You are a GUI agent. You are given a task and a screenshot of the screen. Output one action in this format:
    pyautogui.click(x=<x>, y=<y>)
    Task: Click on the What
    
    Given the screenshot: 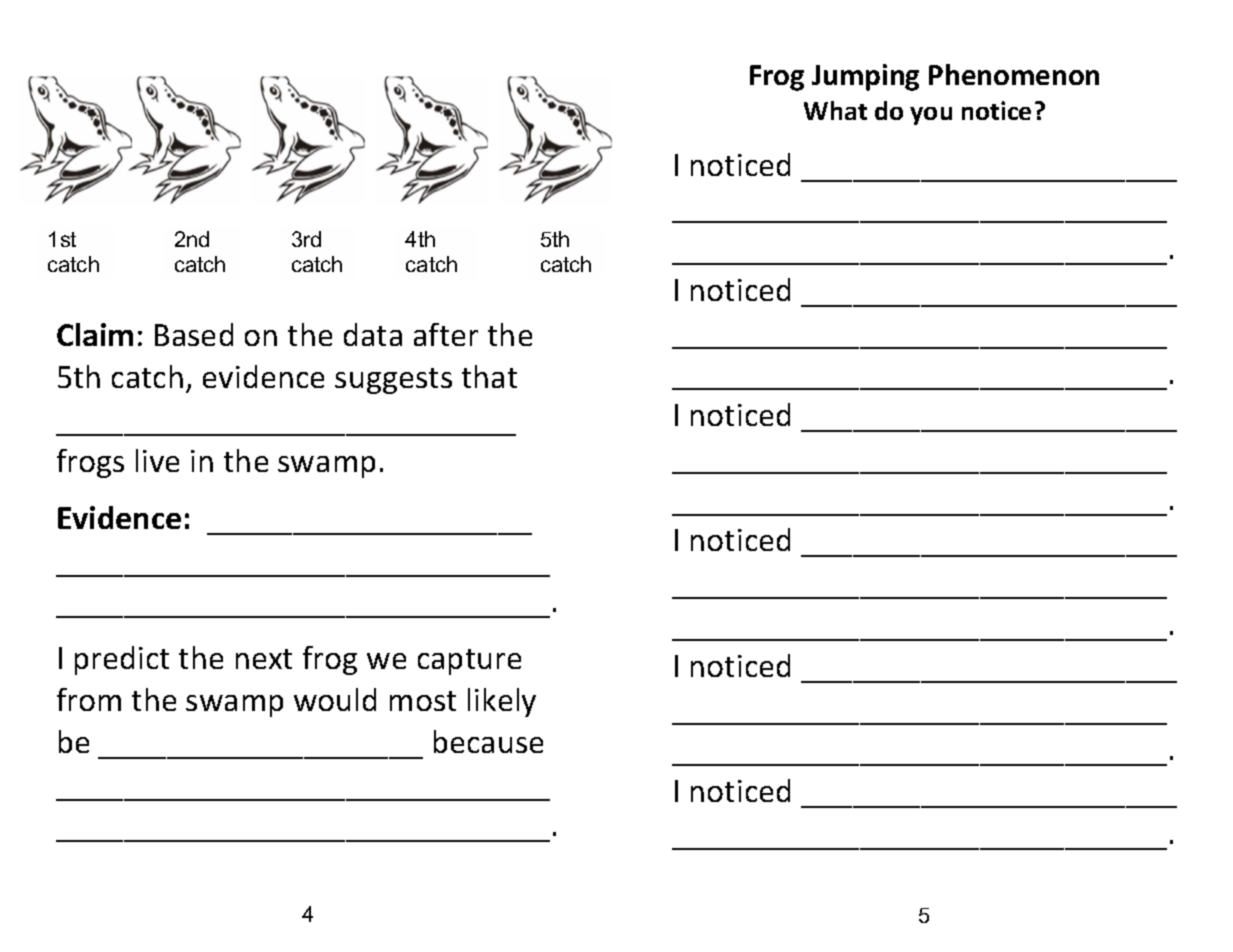 What is the action you would take?
    pyautogui.click(x=835, y=110)
